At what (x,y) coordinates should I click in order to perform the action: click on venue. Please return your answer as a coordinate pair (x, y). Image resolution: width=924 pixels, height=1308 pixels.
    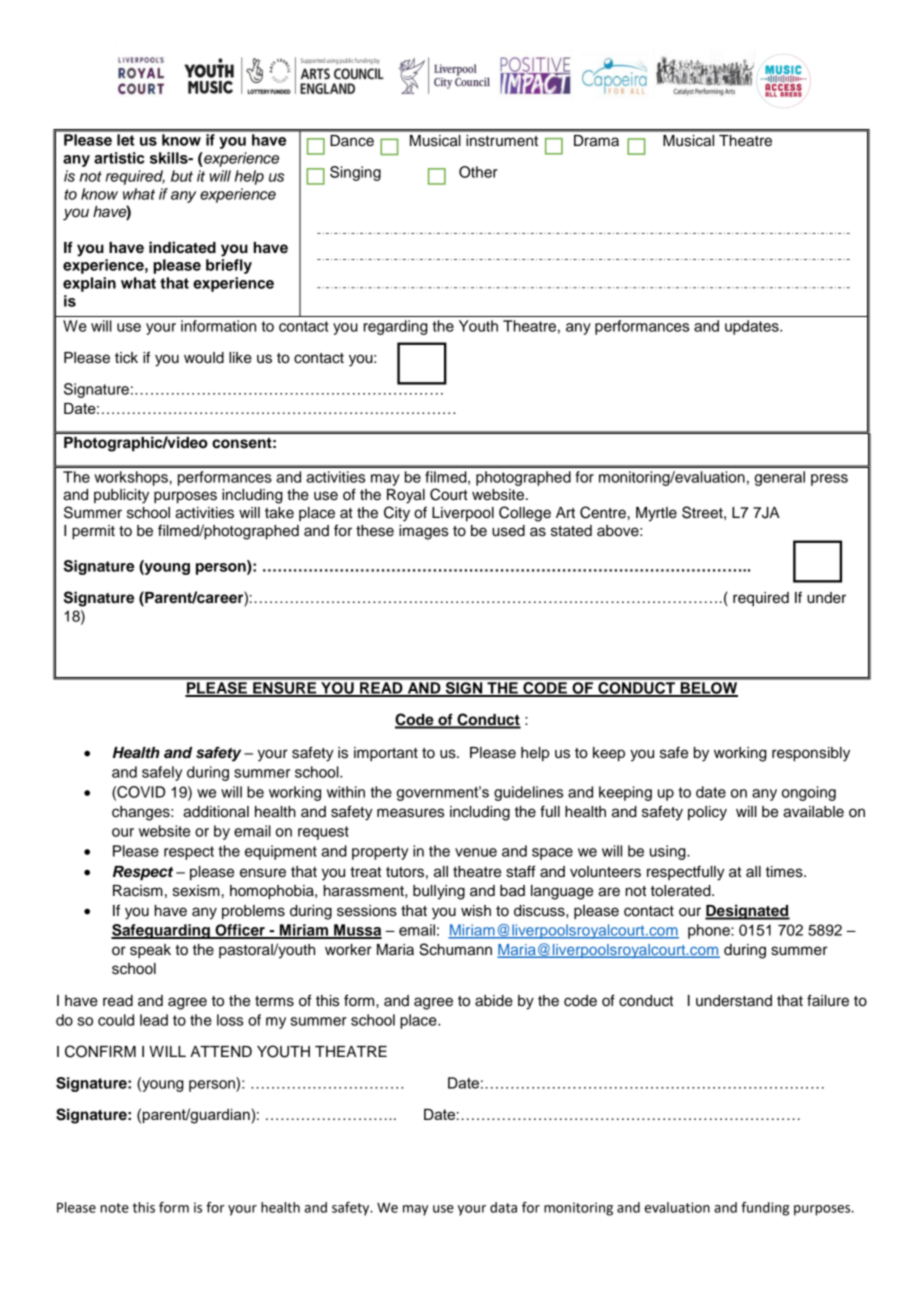
    Looking at the image, I should click on (476, 852).
